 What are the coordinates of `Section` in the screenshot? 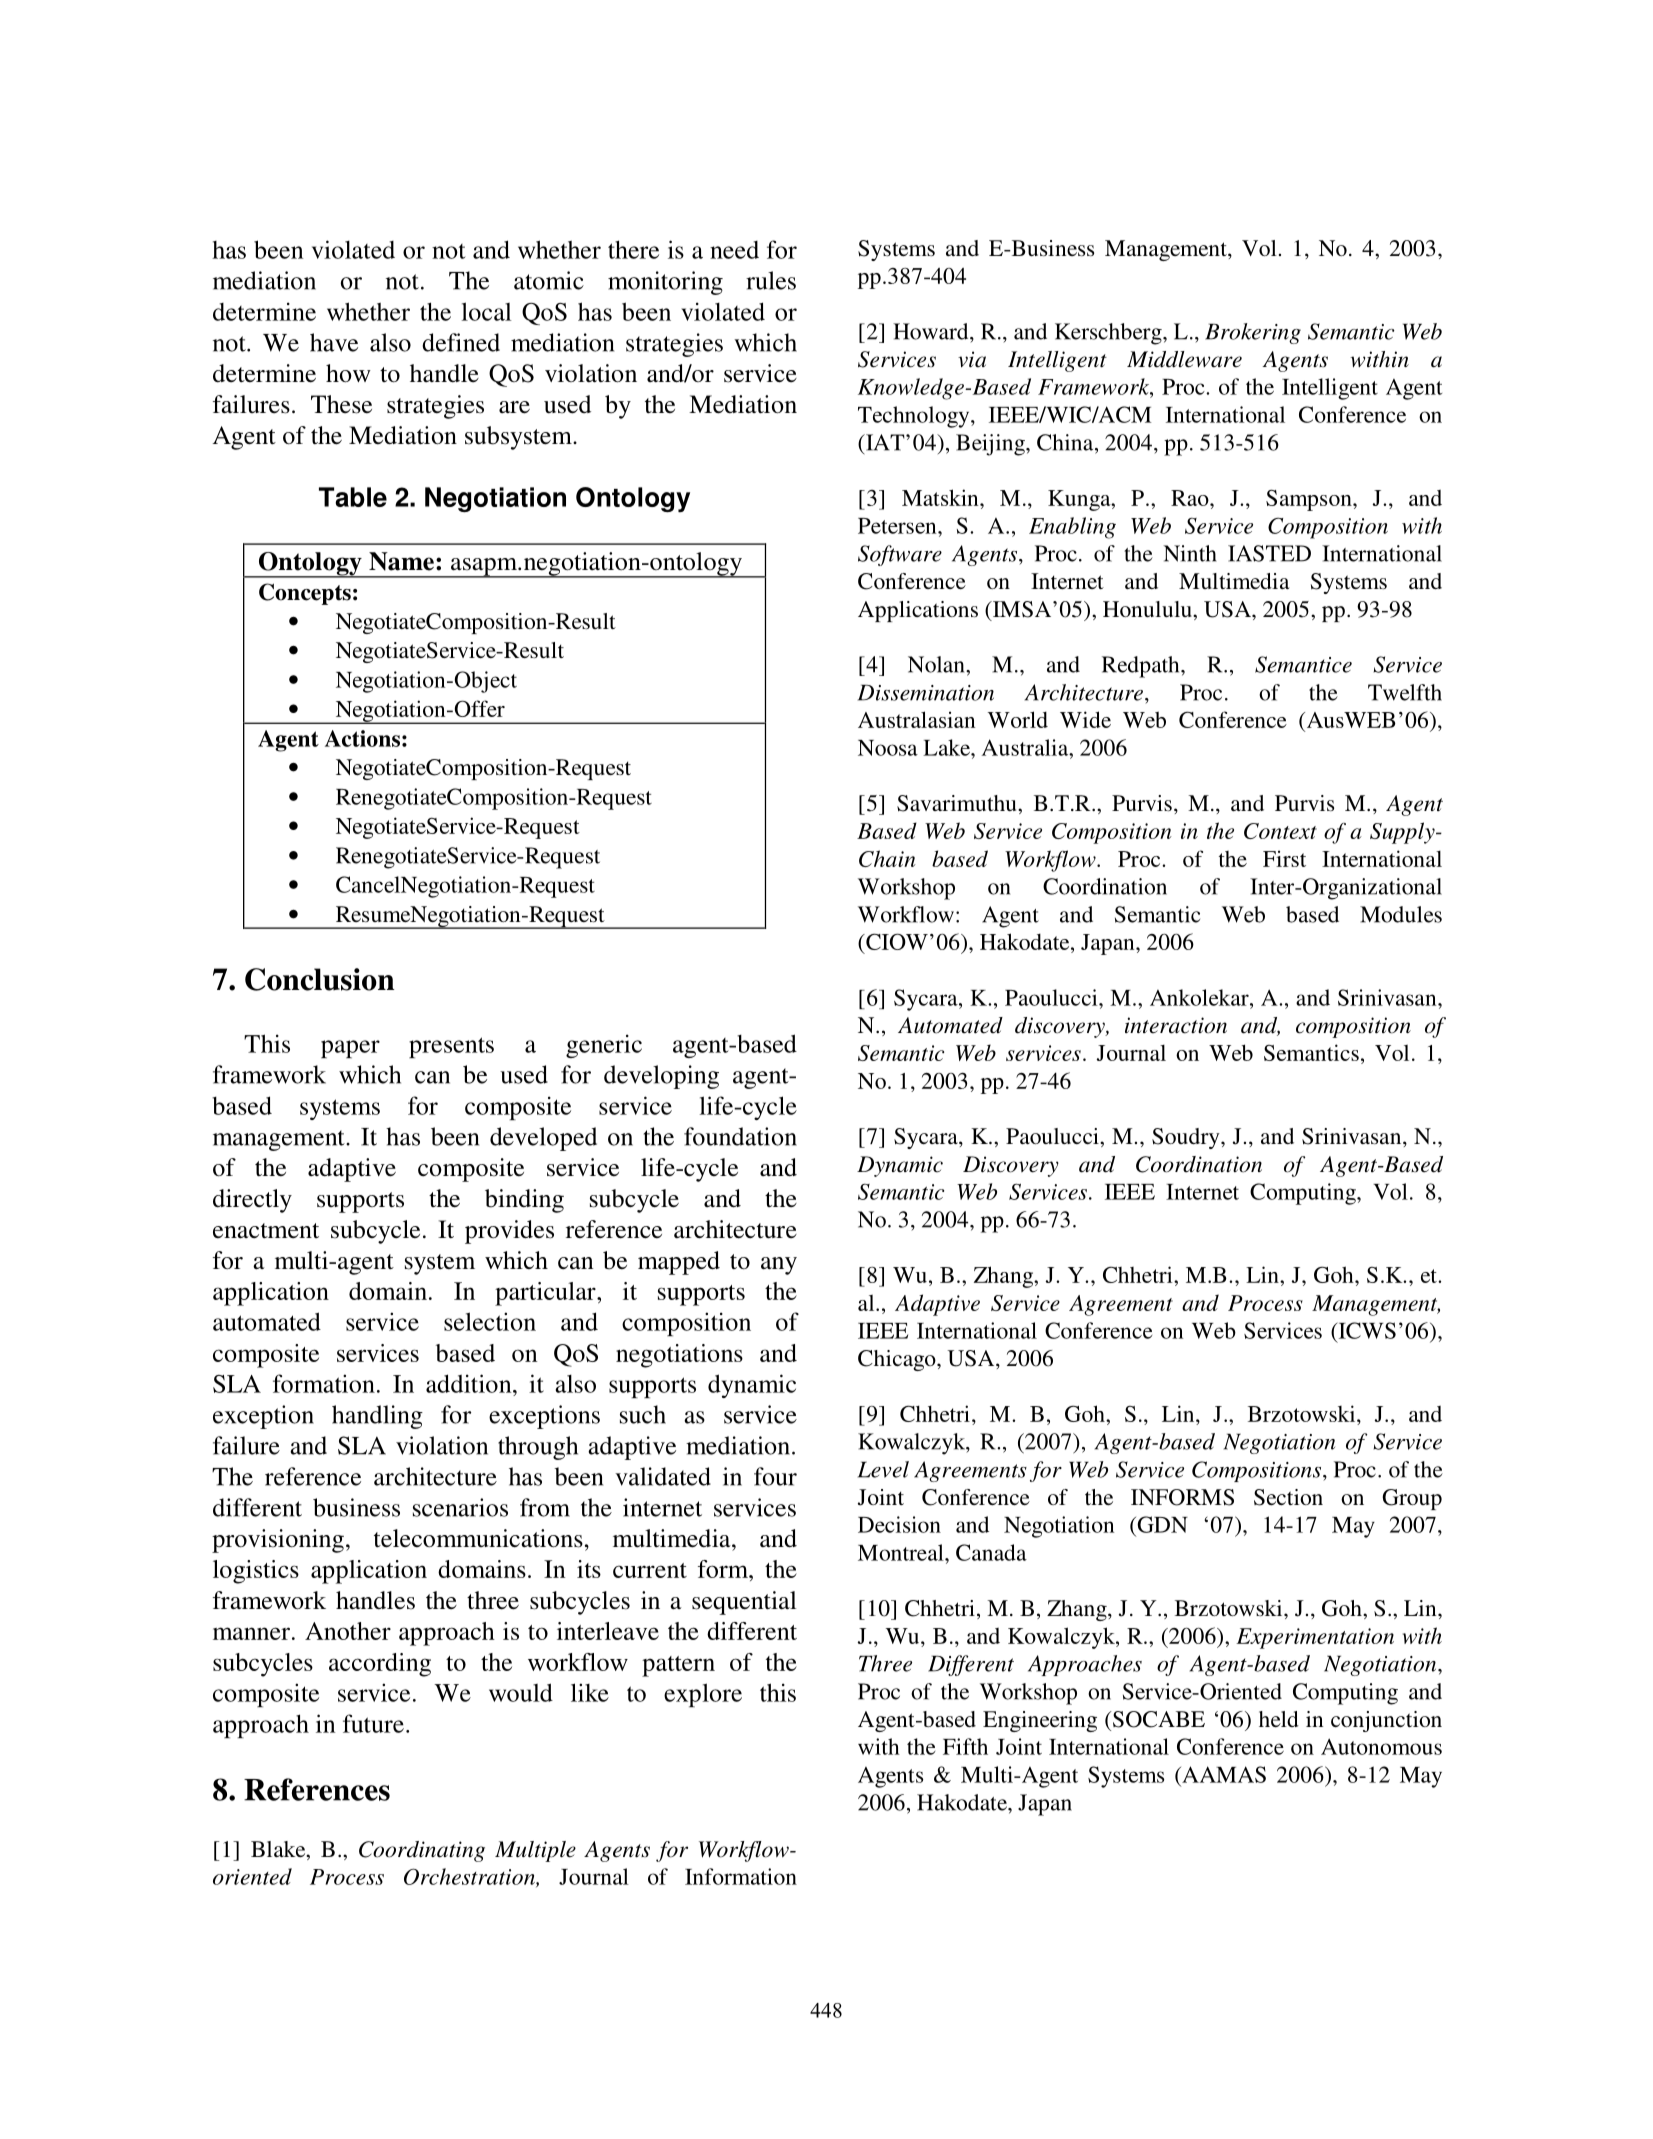 It's located at (1288, 1497).
